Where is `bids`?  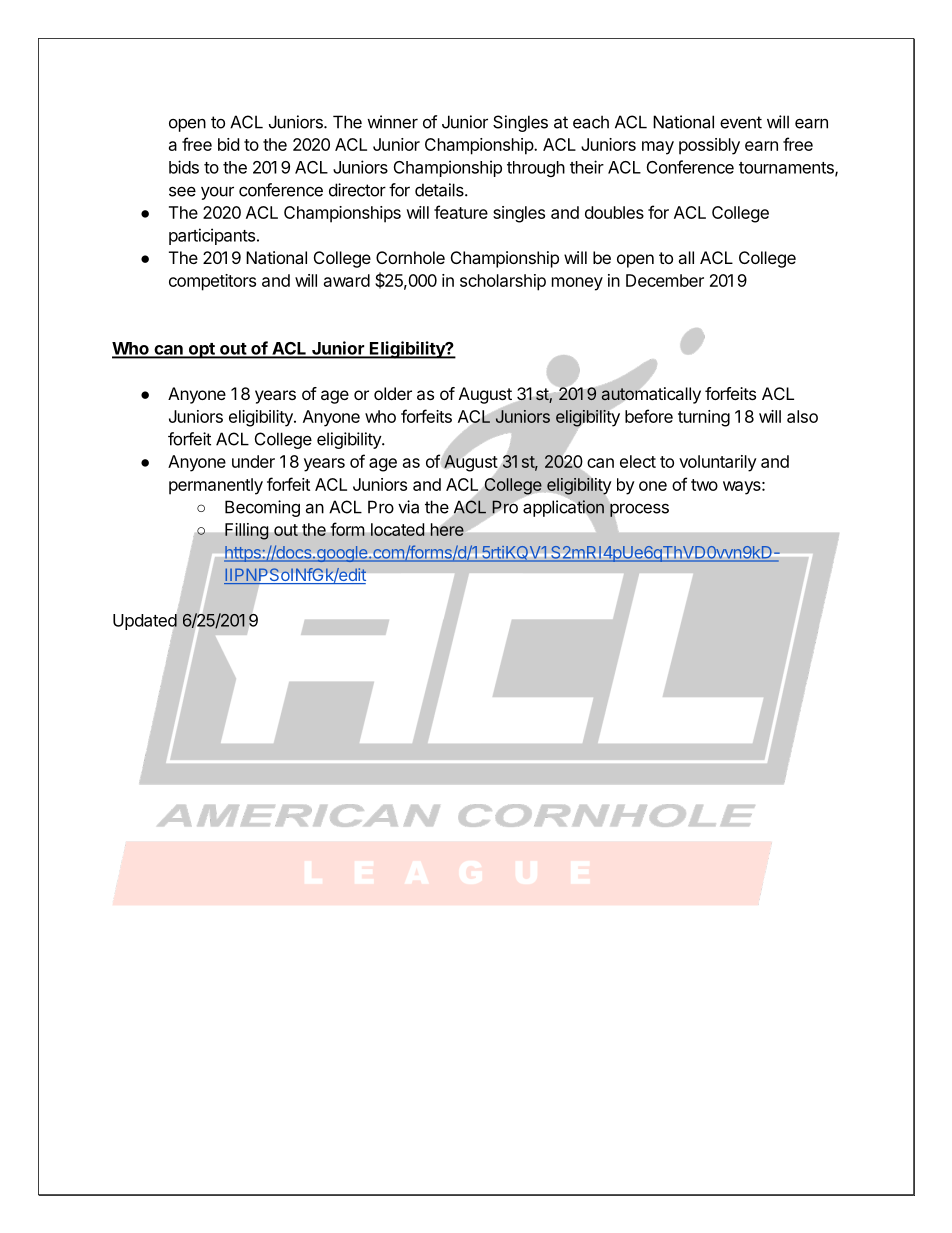 bids is located at coordinates (184, 167).
